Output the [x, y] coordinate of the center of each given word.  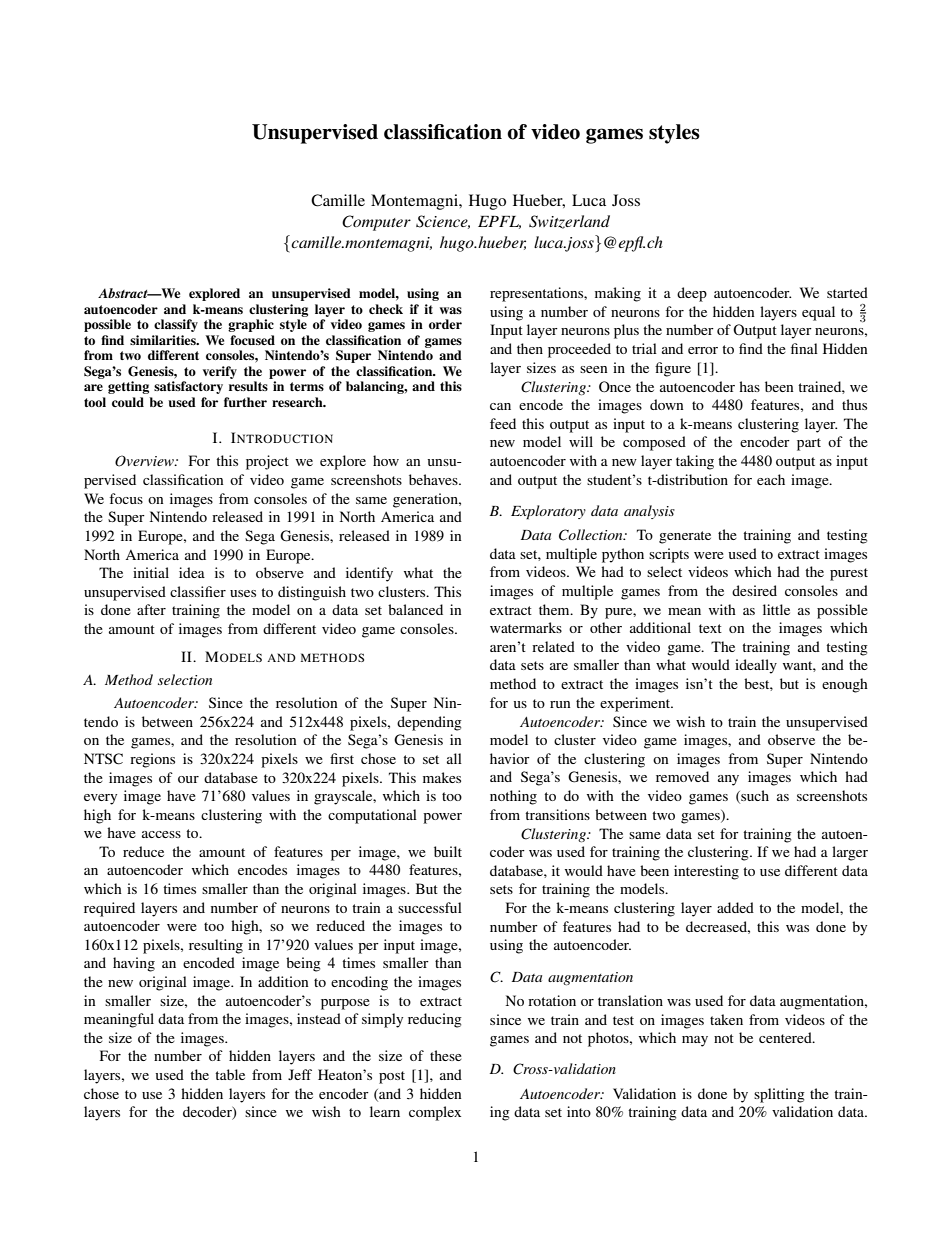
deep [692, 294]
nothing [513, 797]
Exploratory [548, 512]
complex [435, 1113]
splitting [779, 1095]
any [728, 780]
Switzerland [569, 222]
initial [151, 572]
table [230, 1074]
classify [176, 325]
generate [685, 537]
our [188, 779]
